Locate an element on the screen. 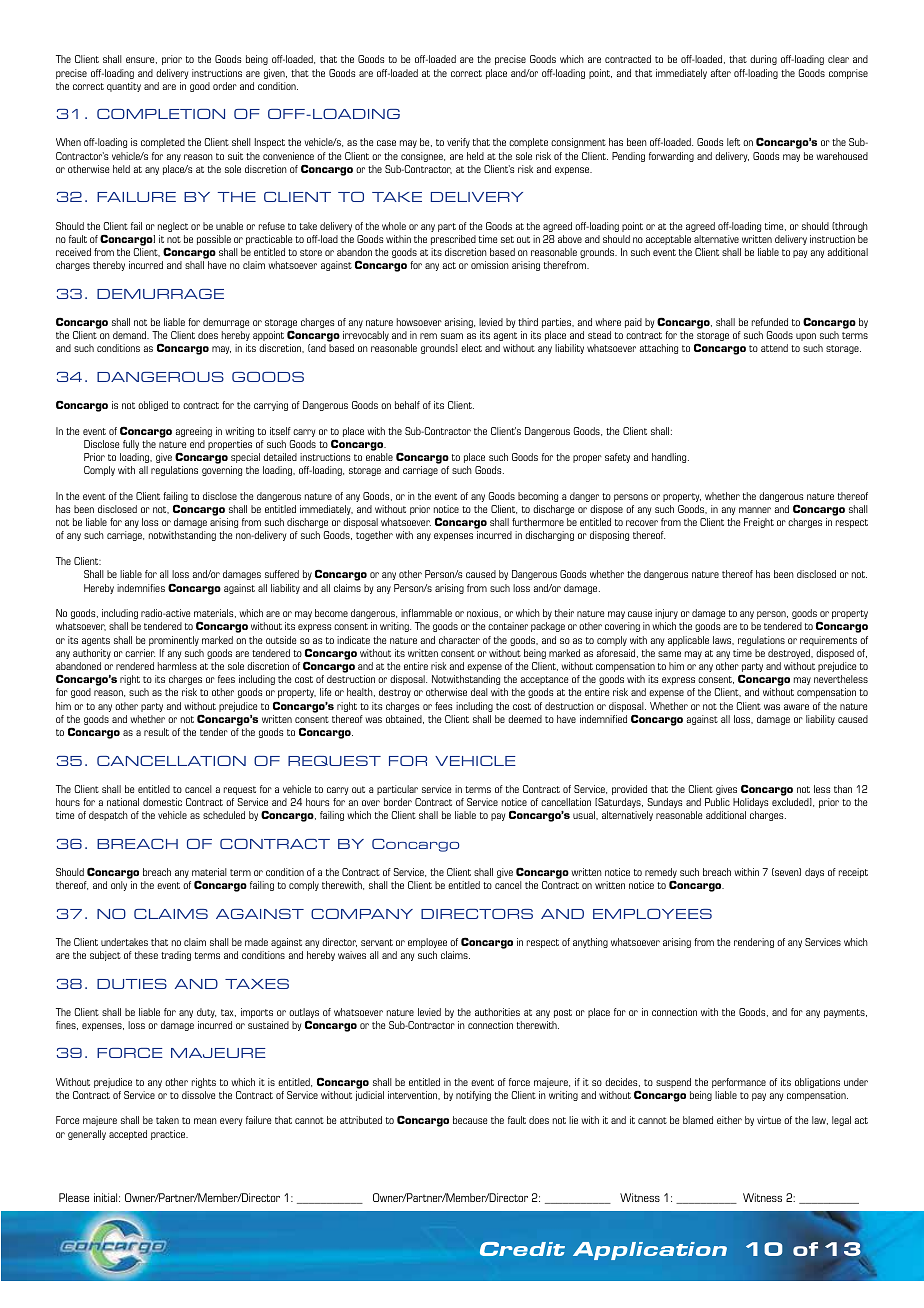 This screenshot has height=1308, width=924. Please is located at coordinates (74, 1197).
